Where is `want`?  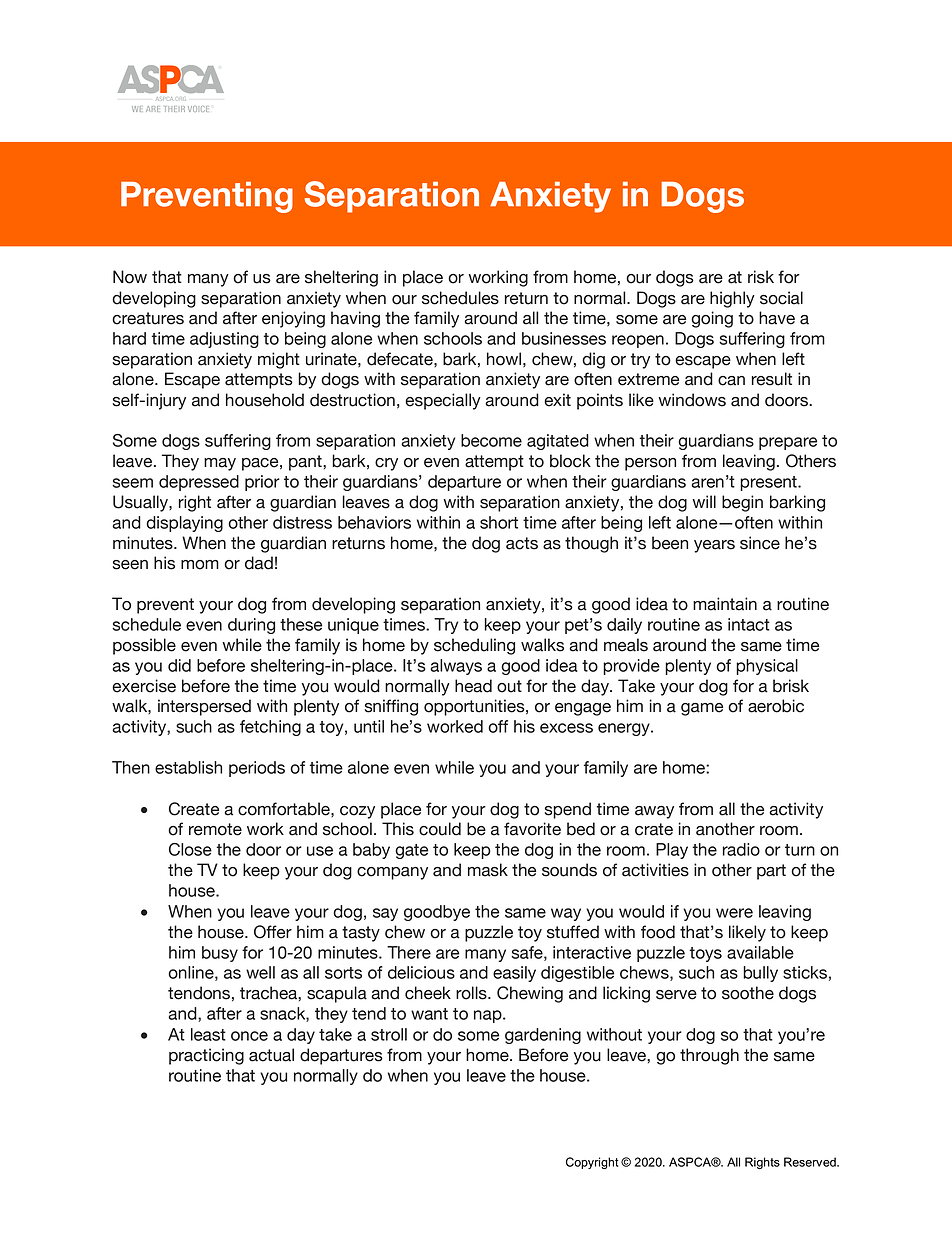 want is located at coordinates (429, 1014).
